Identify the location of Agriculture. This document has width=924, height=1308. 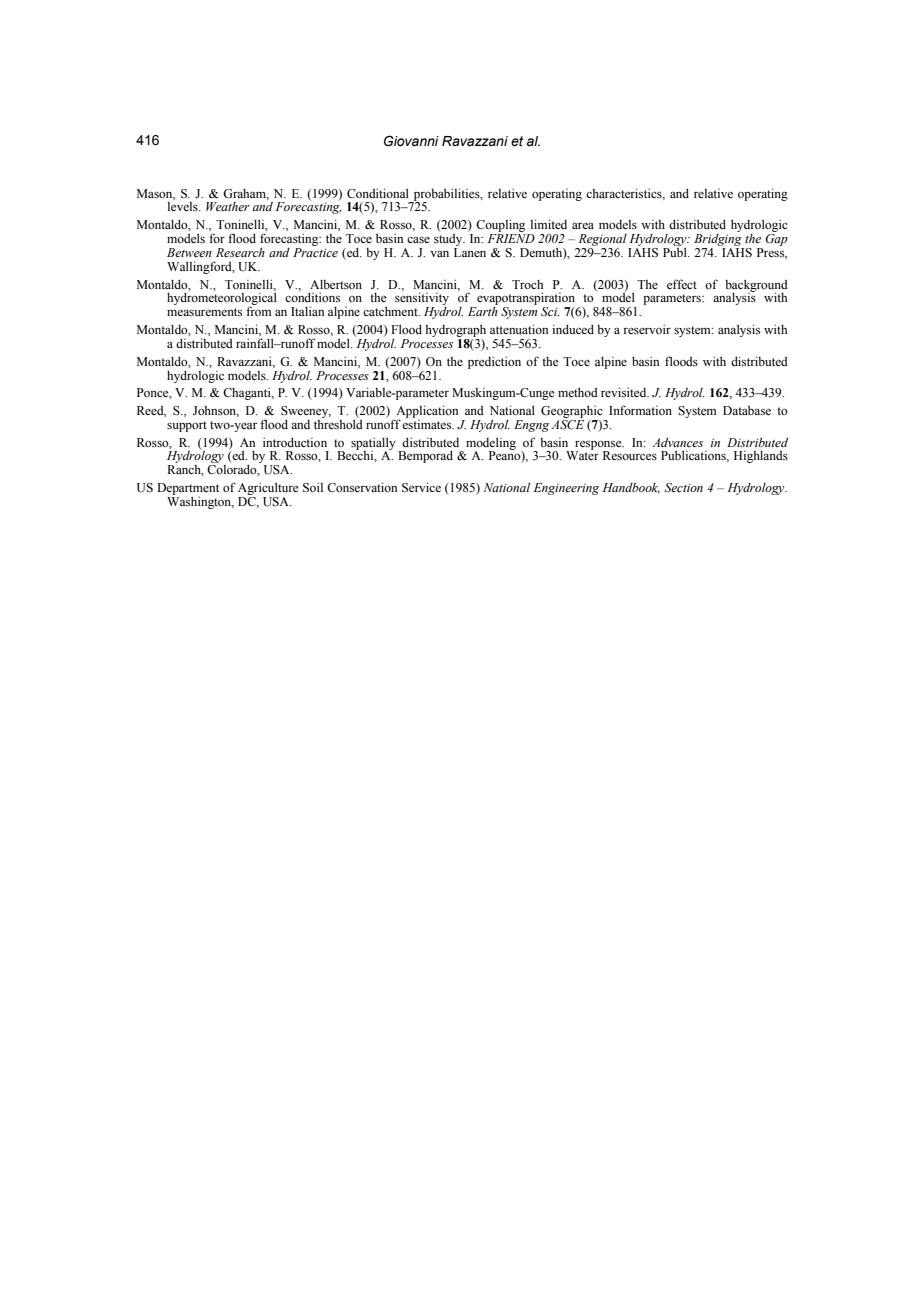
(268, 488).
